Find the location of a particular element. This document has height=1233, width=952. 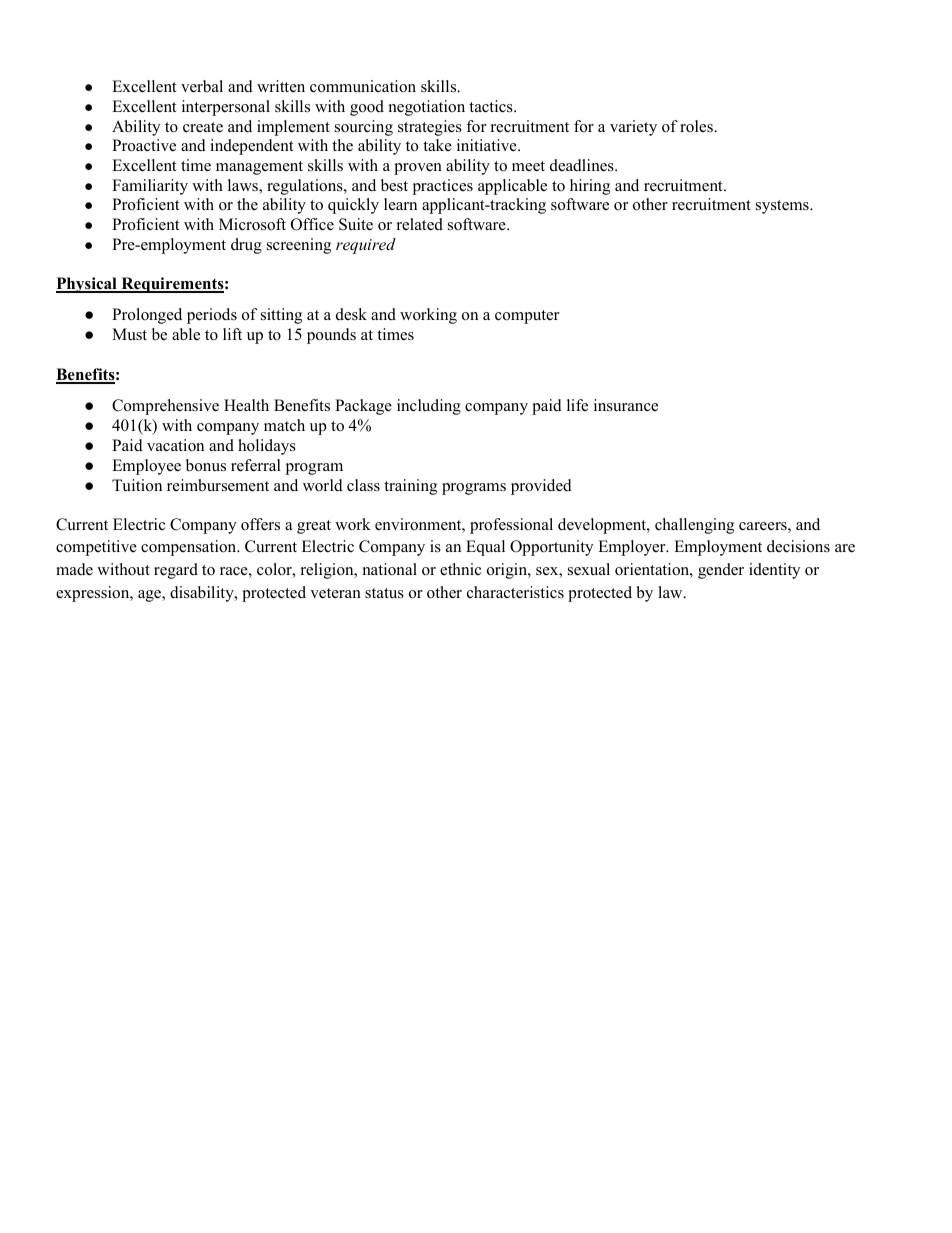

gender is located at coordinates (721, 571).
